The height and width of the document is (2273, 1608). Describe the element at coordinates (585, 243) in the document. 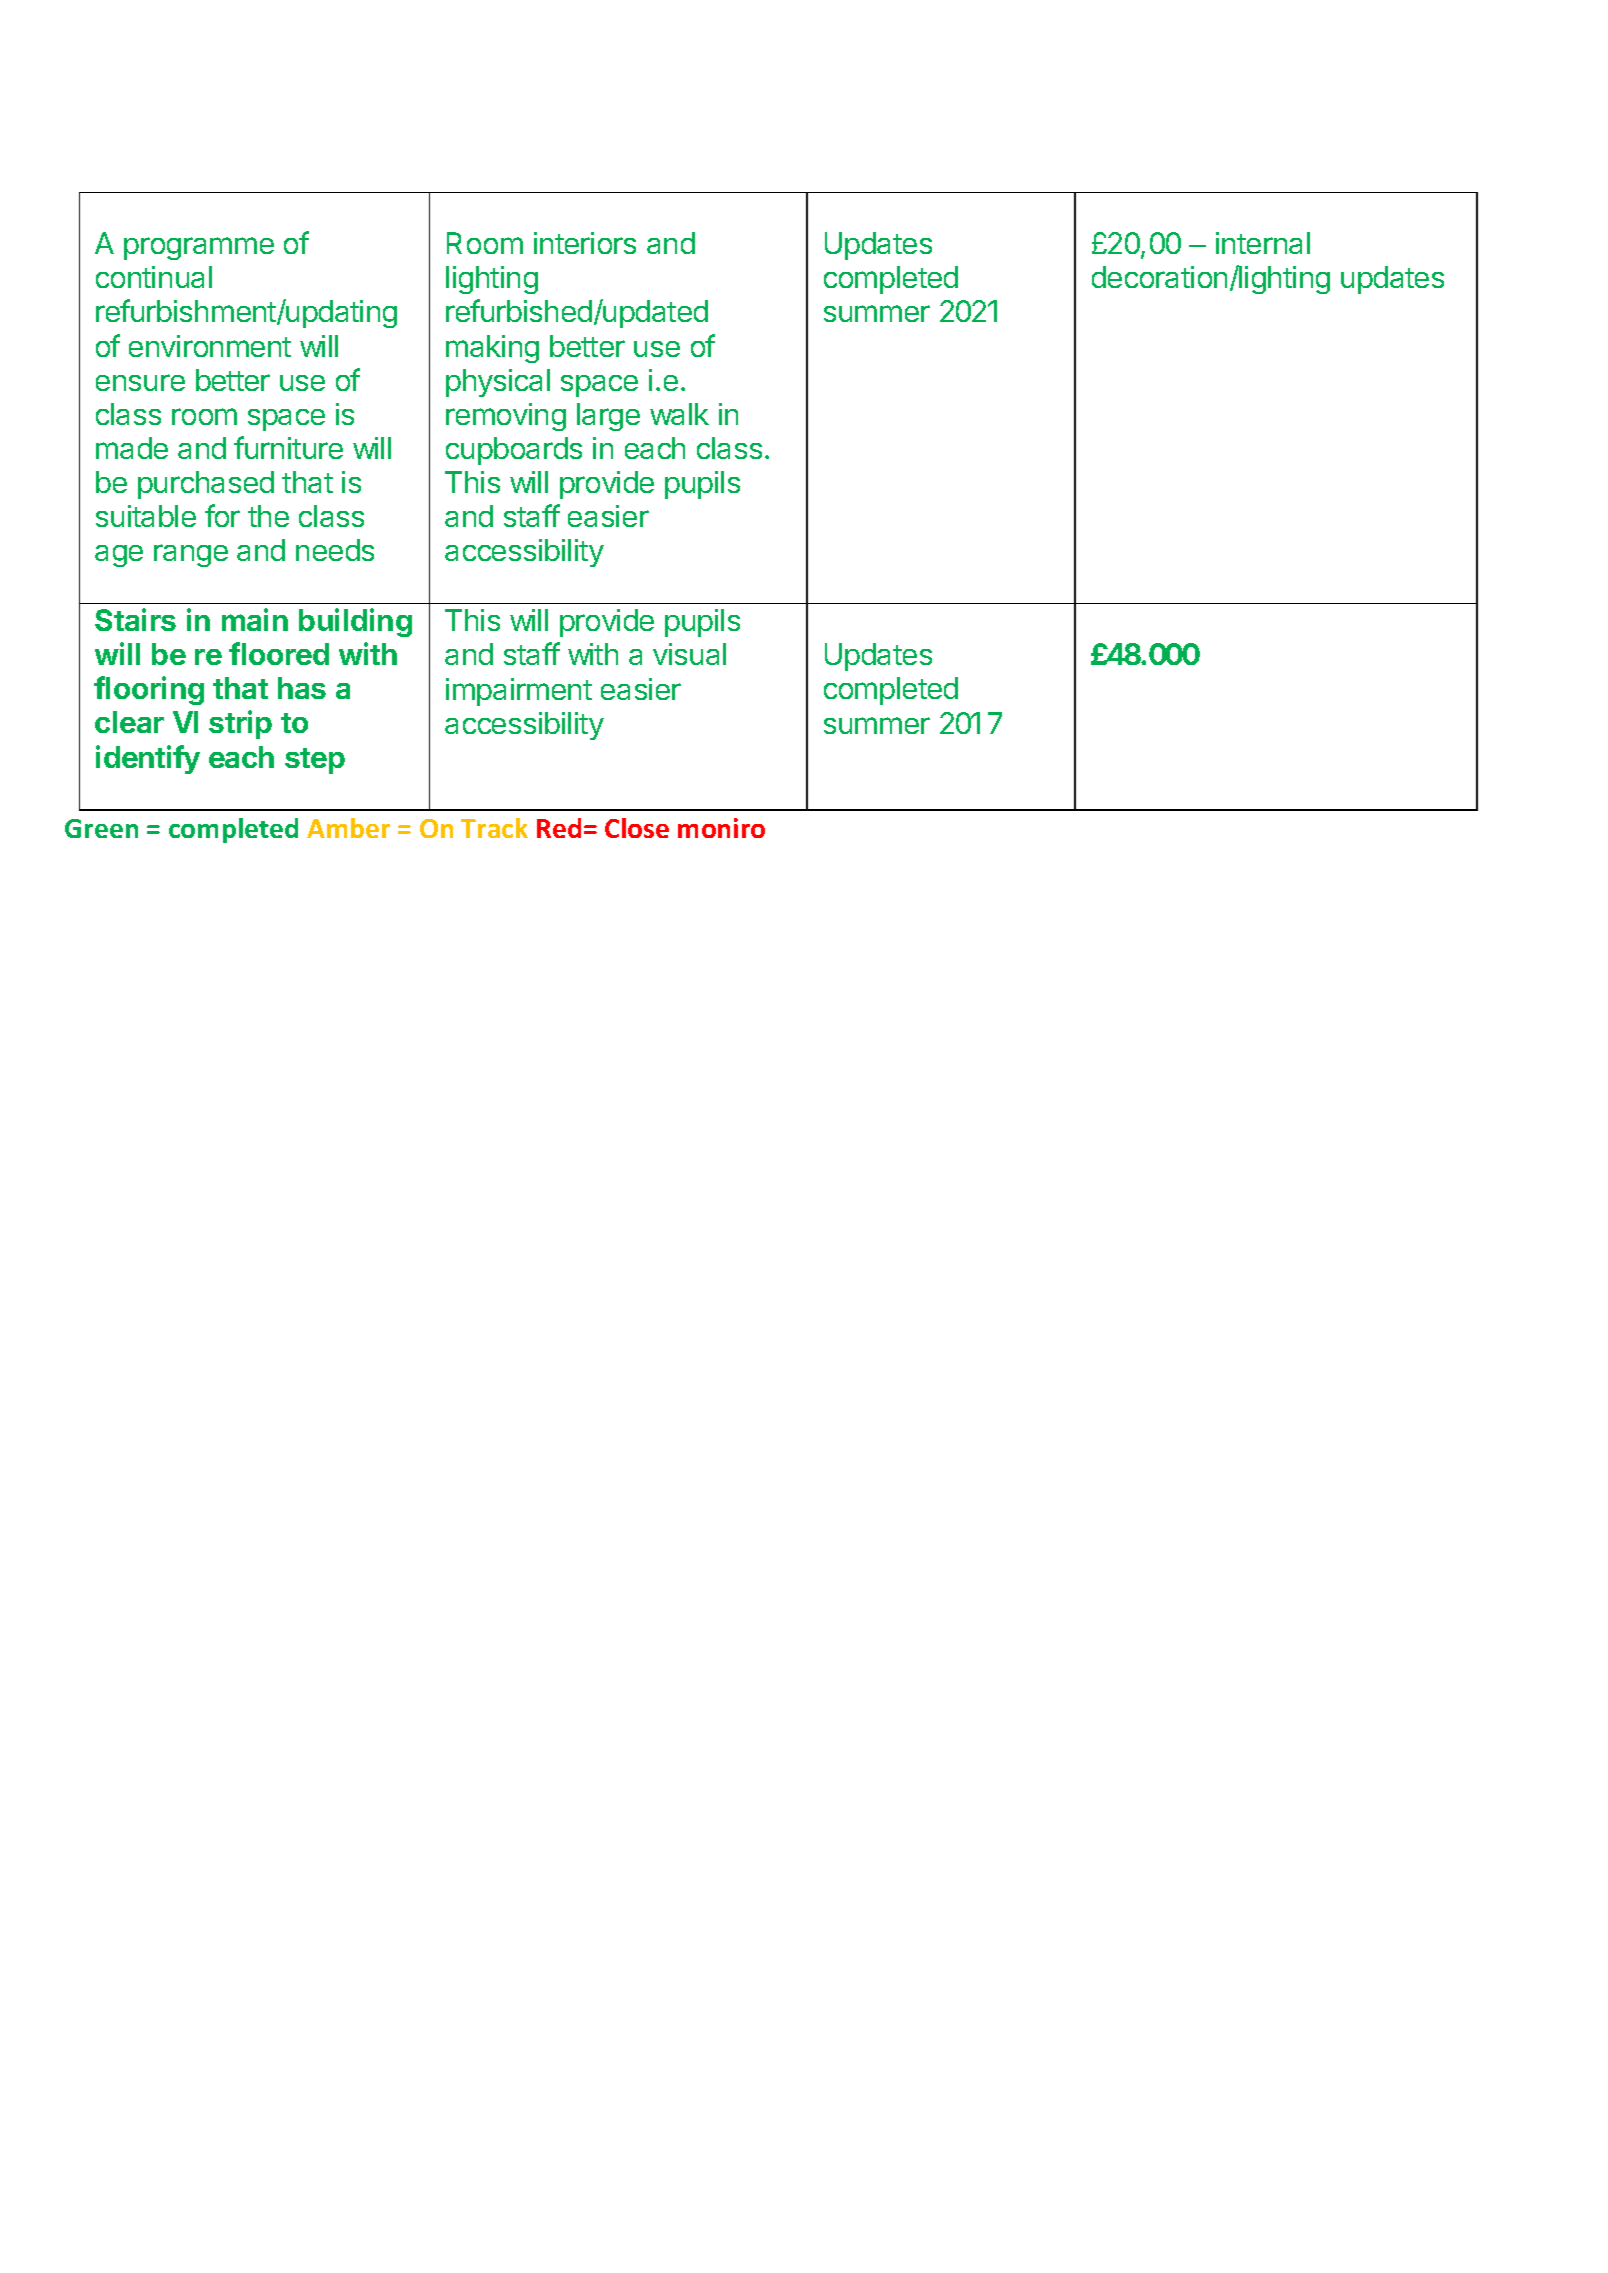

I see `interiors` at that location.
